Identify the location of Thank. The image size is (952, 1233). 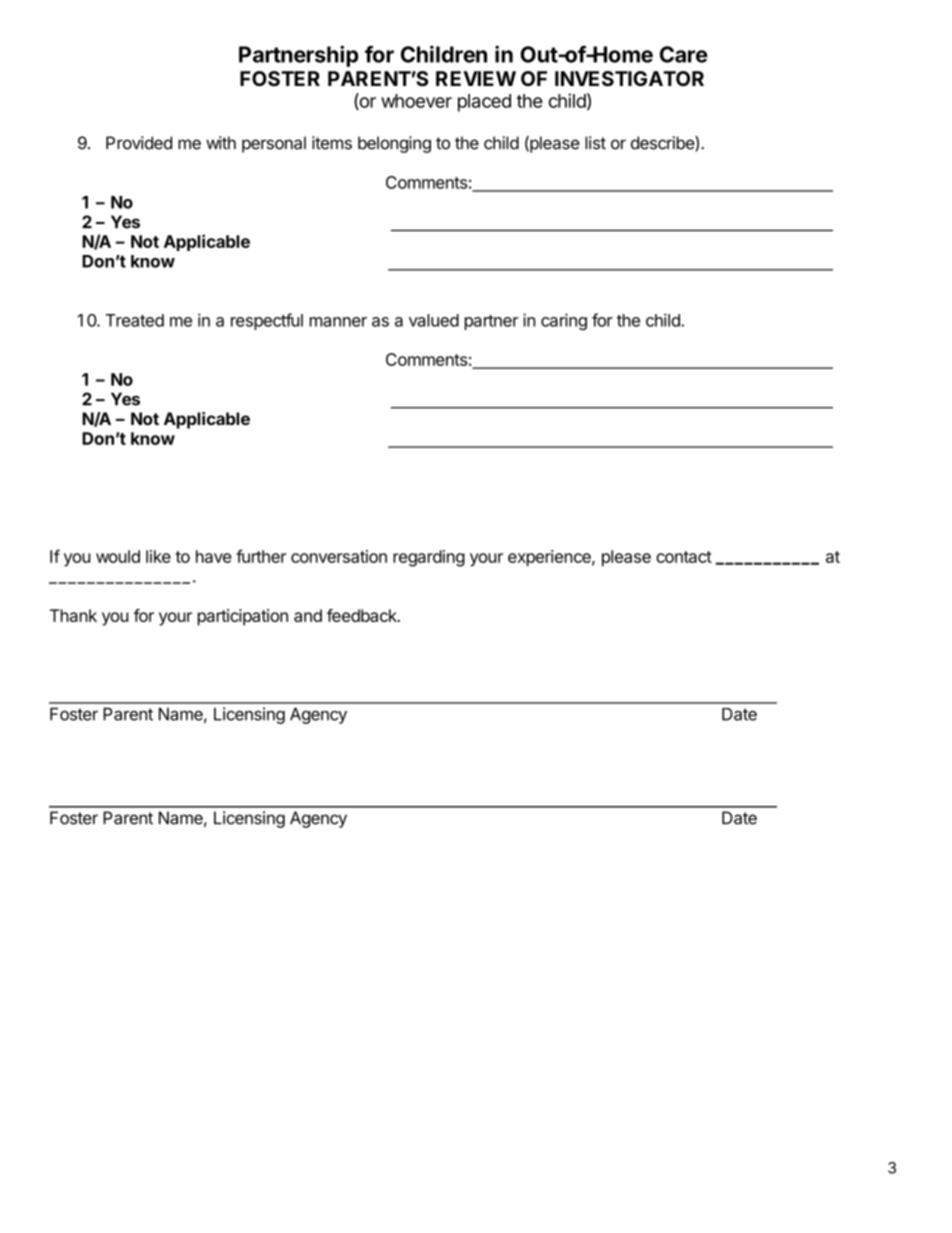
(73, 615).
